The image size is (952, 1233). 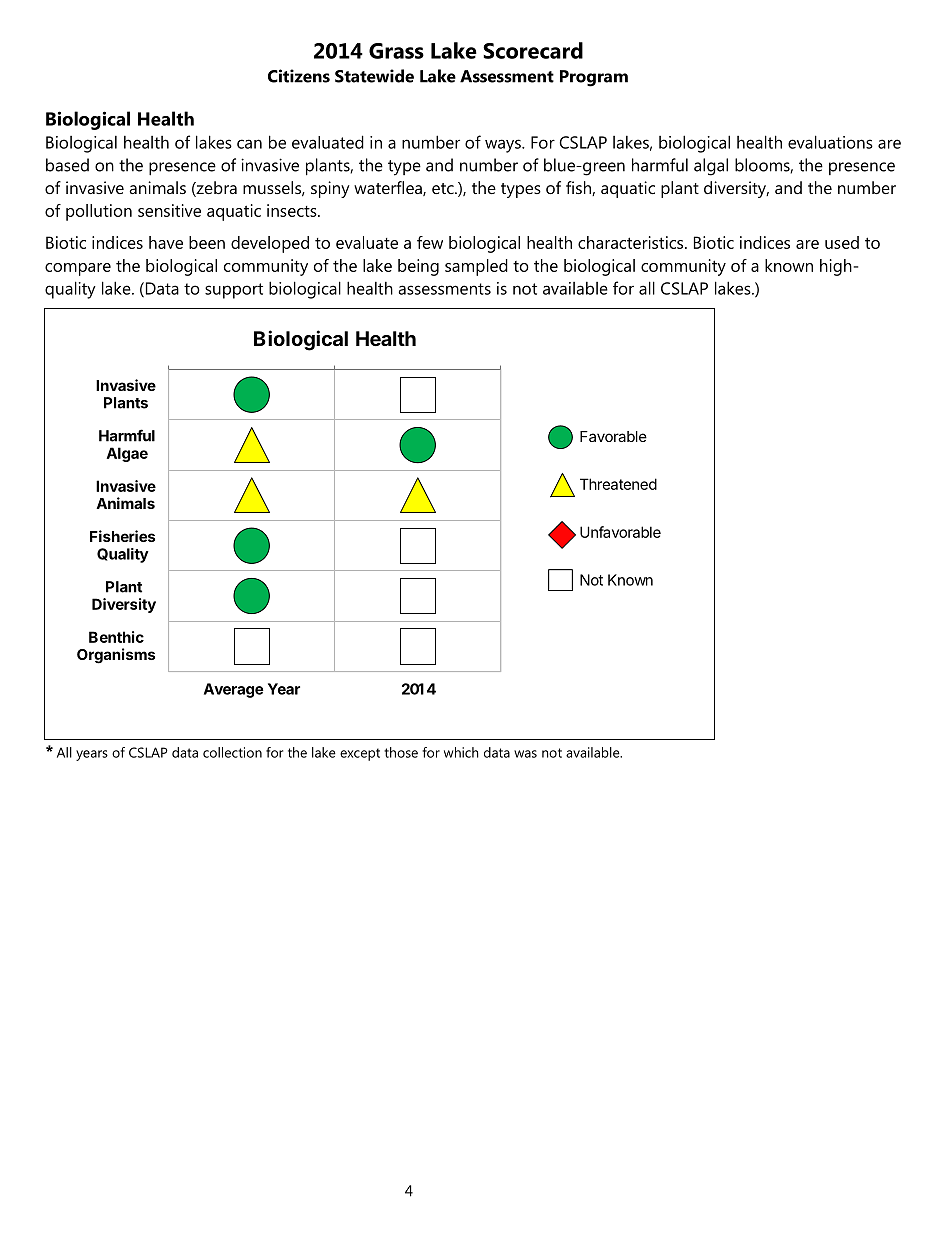 I want to click on used, so click(x=842, y=242).
